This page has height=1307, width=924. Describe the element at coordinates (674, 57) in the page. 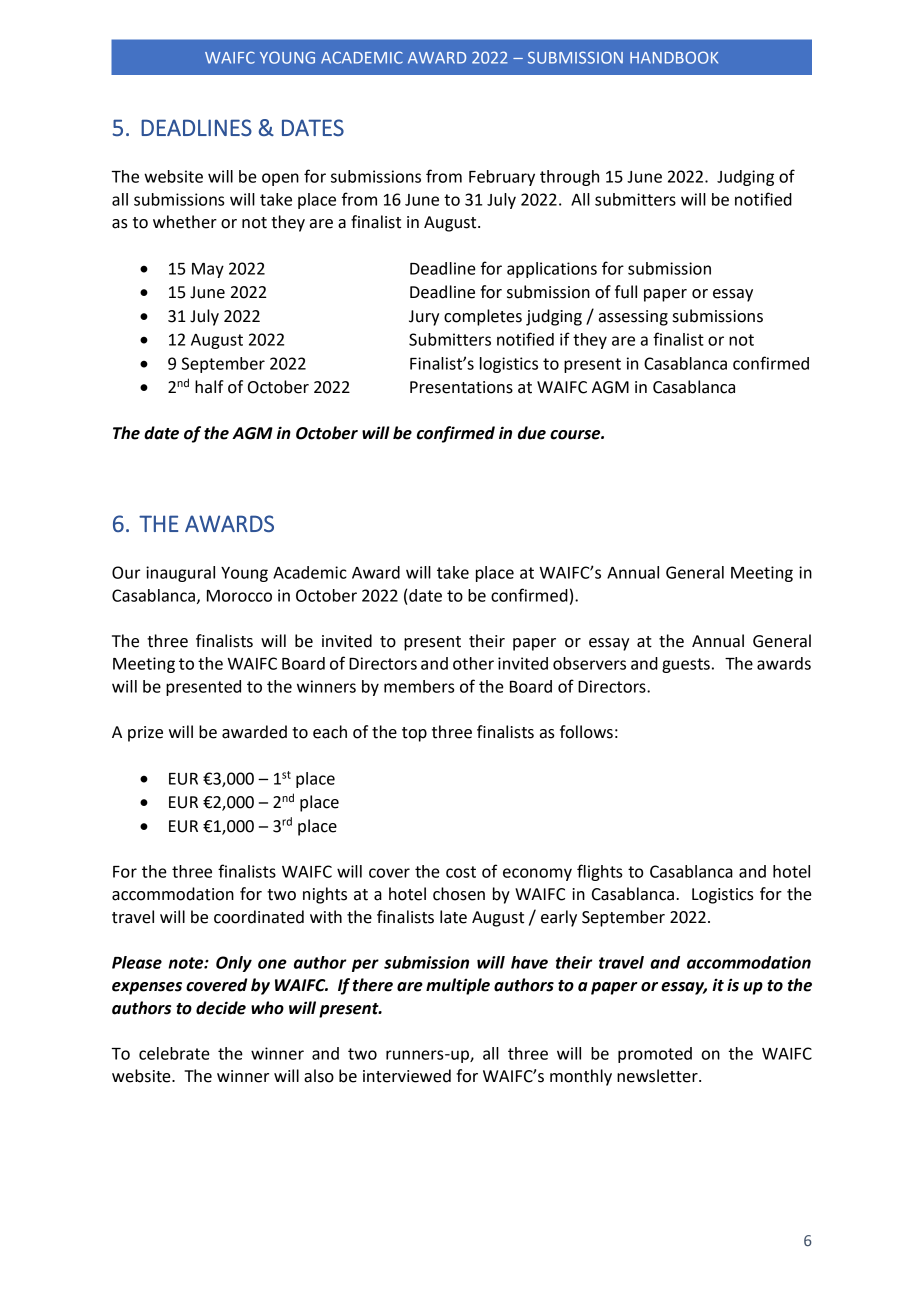

I see `HANDBOOK` at that location.
